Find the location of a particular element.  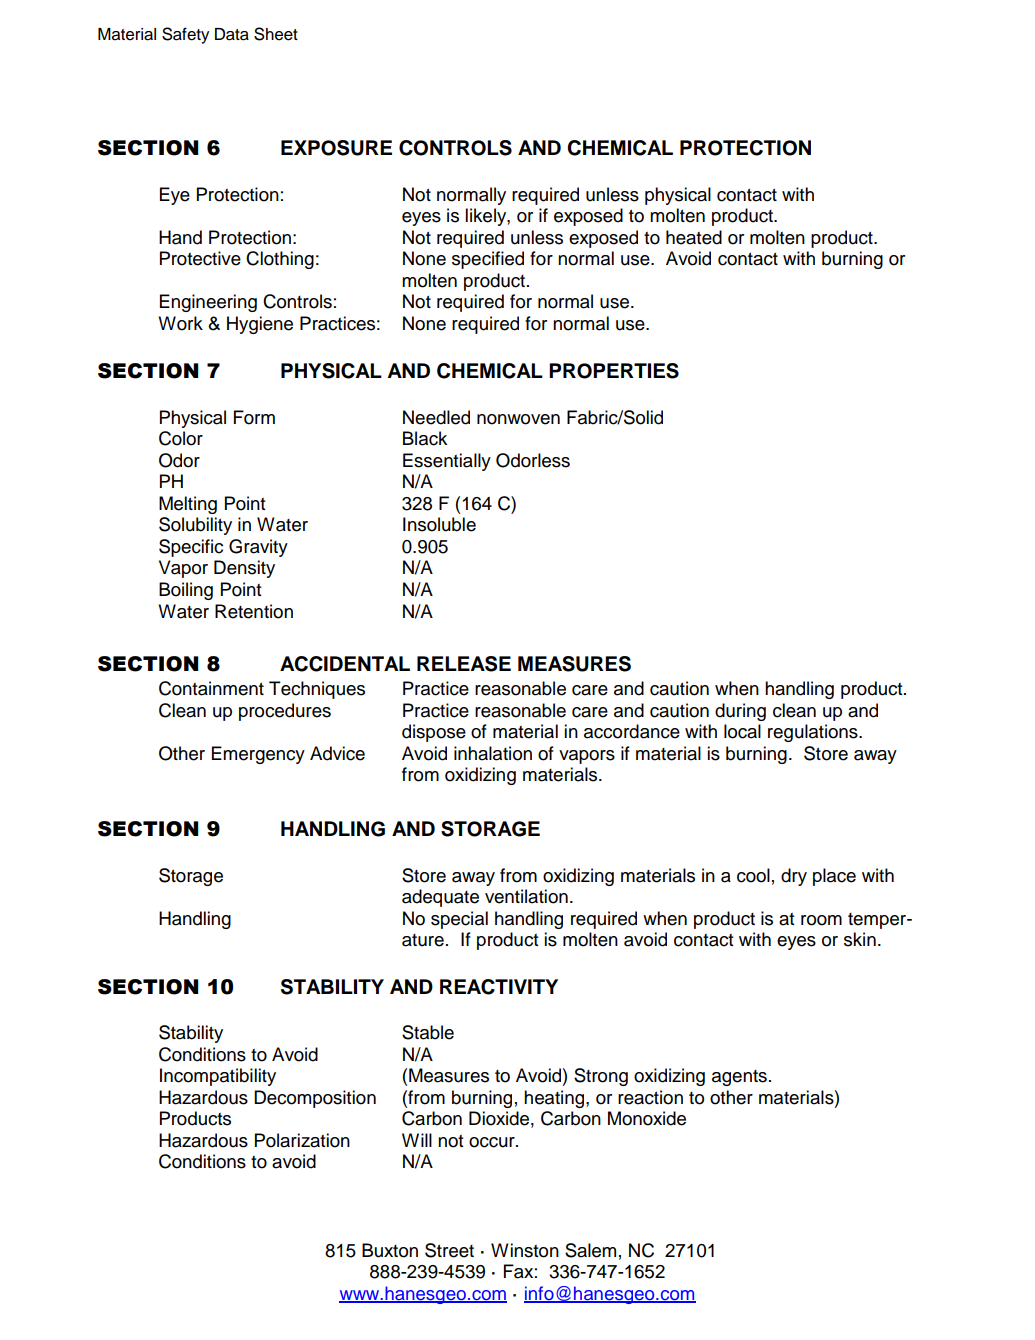

Sheet is located at coordinates (276, 34).
